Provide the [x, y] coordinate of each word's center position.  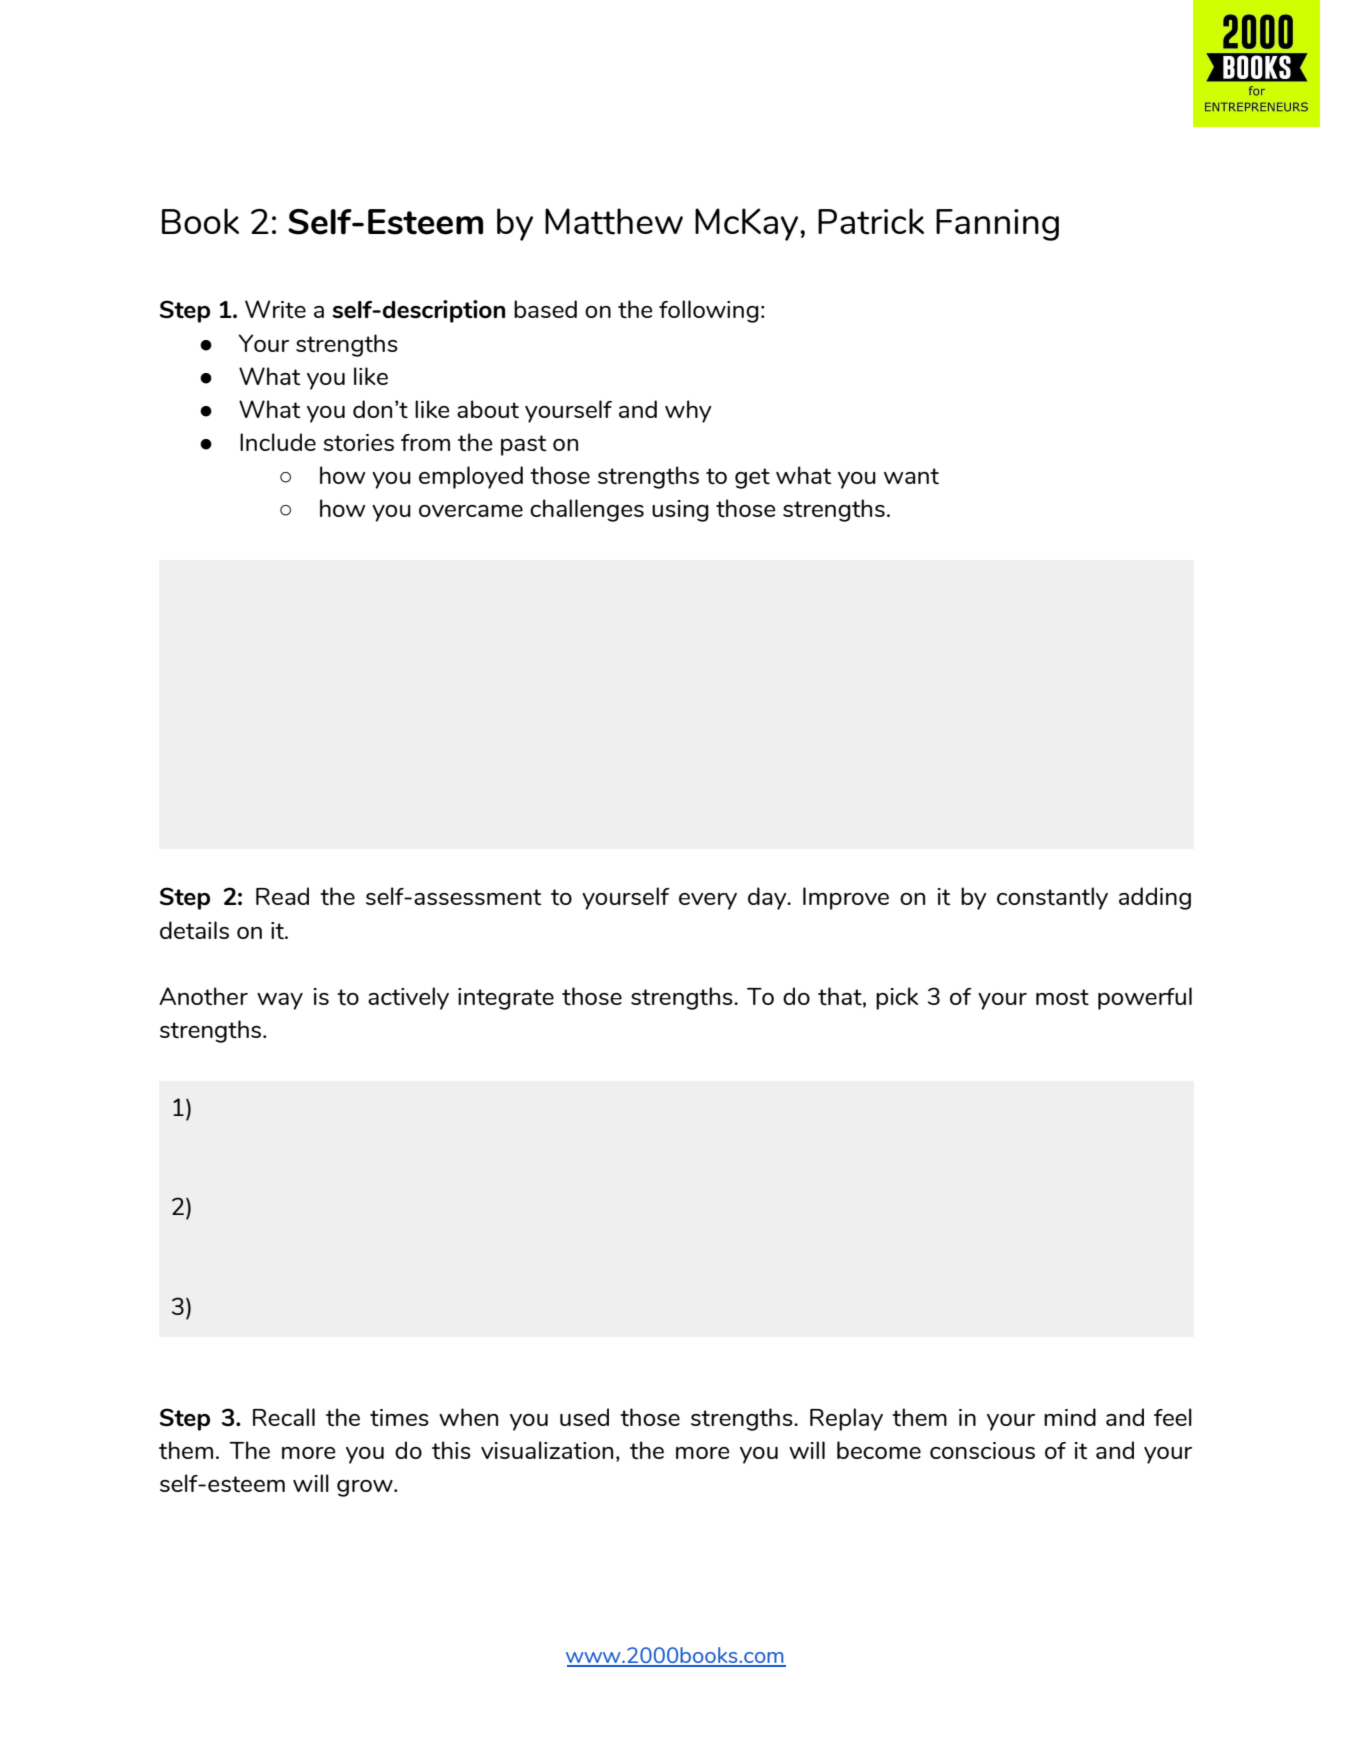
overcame [471, 511]
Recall [284, 1417]
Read [282, 896]
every [708, 901]
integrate [506, 999]
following [709, 311]
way [280, 1001]
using [680, 511]
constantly [1052, 898]
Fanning [997, 225]
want [911, 476]
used [584, 1417]
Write [275, 309]
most [1062, 997]
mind [1070, 1417]
